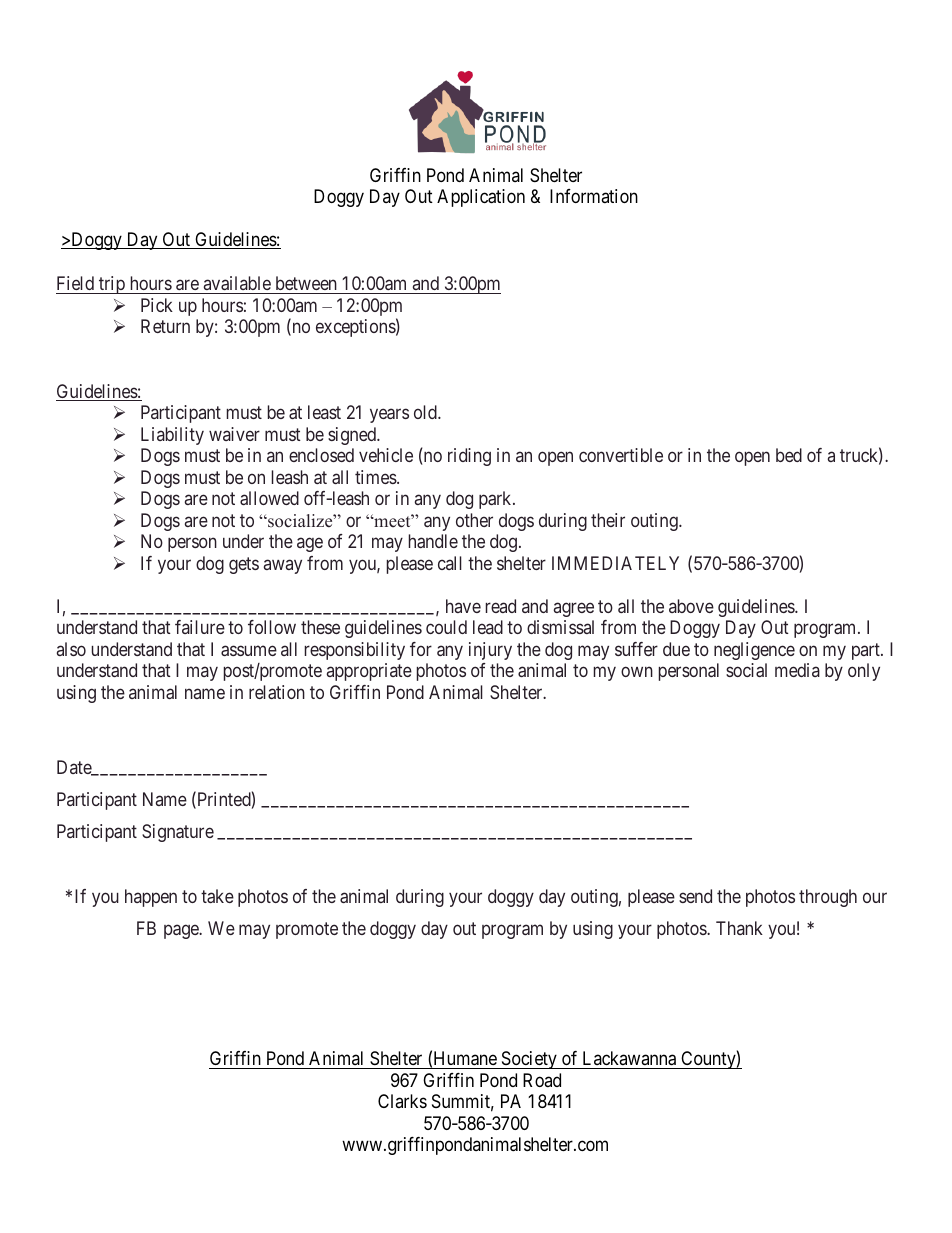 The height and width of the screenshot is (1233, 952). Describe the element at coordinates (739, 928) in the screenshot. I see `Thank` at that location.
